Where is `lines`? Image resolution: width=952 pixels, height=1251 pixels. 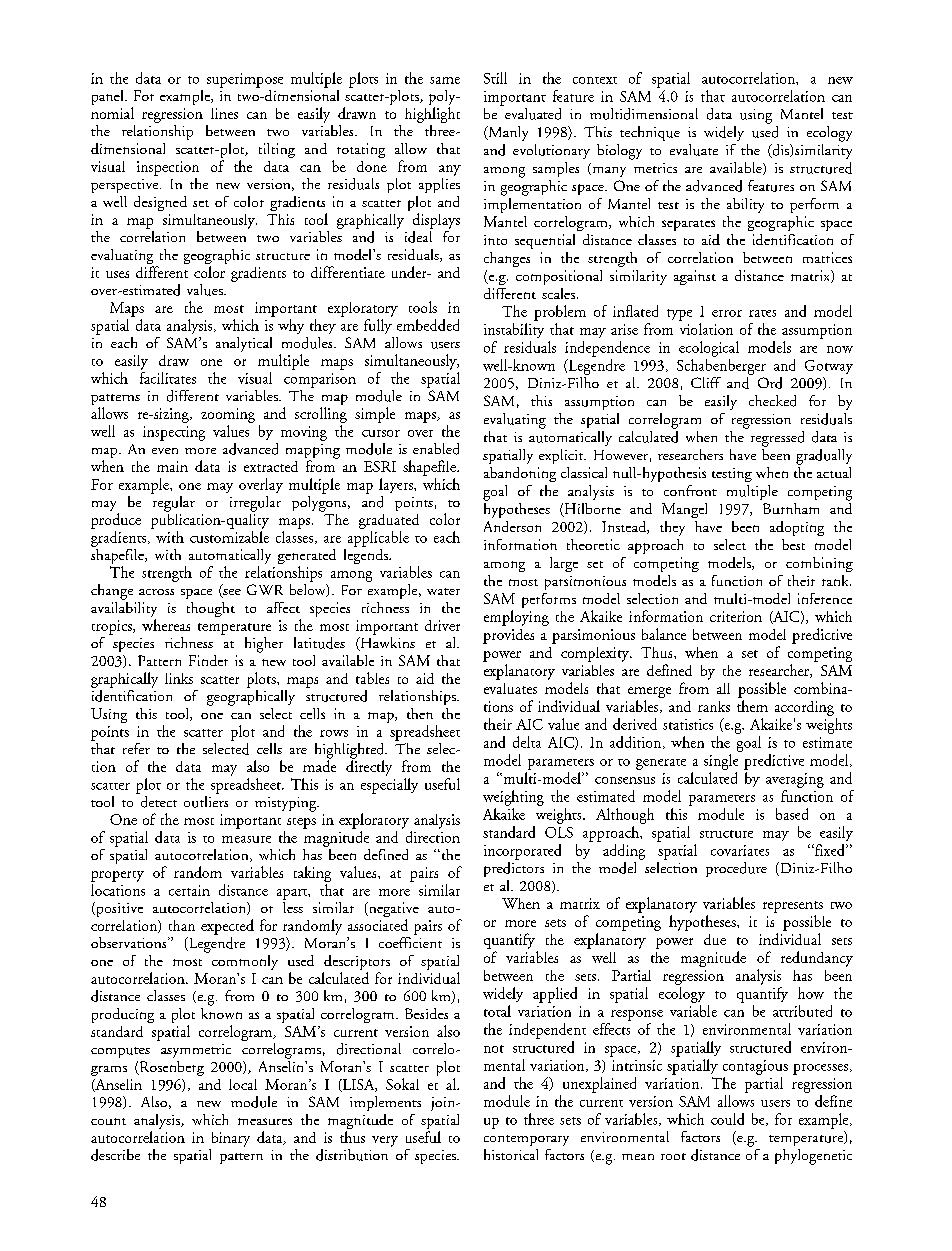
lines is located at coordinates (224, 113).
